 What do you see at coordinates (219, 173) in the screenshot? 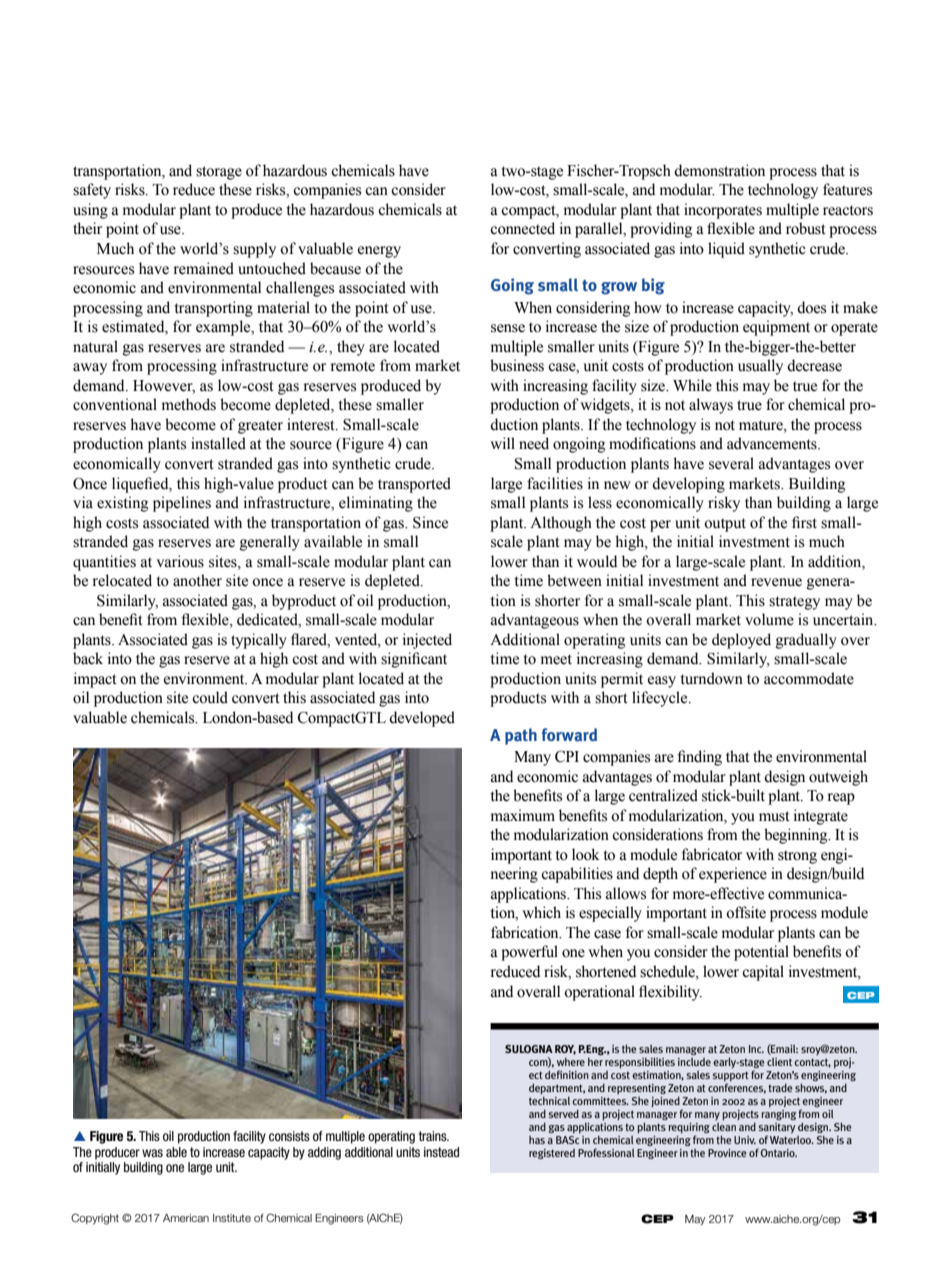
I see `storage` at bounding box center [219, 173].
